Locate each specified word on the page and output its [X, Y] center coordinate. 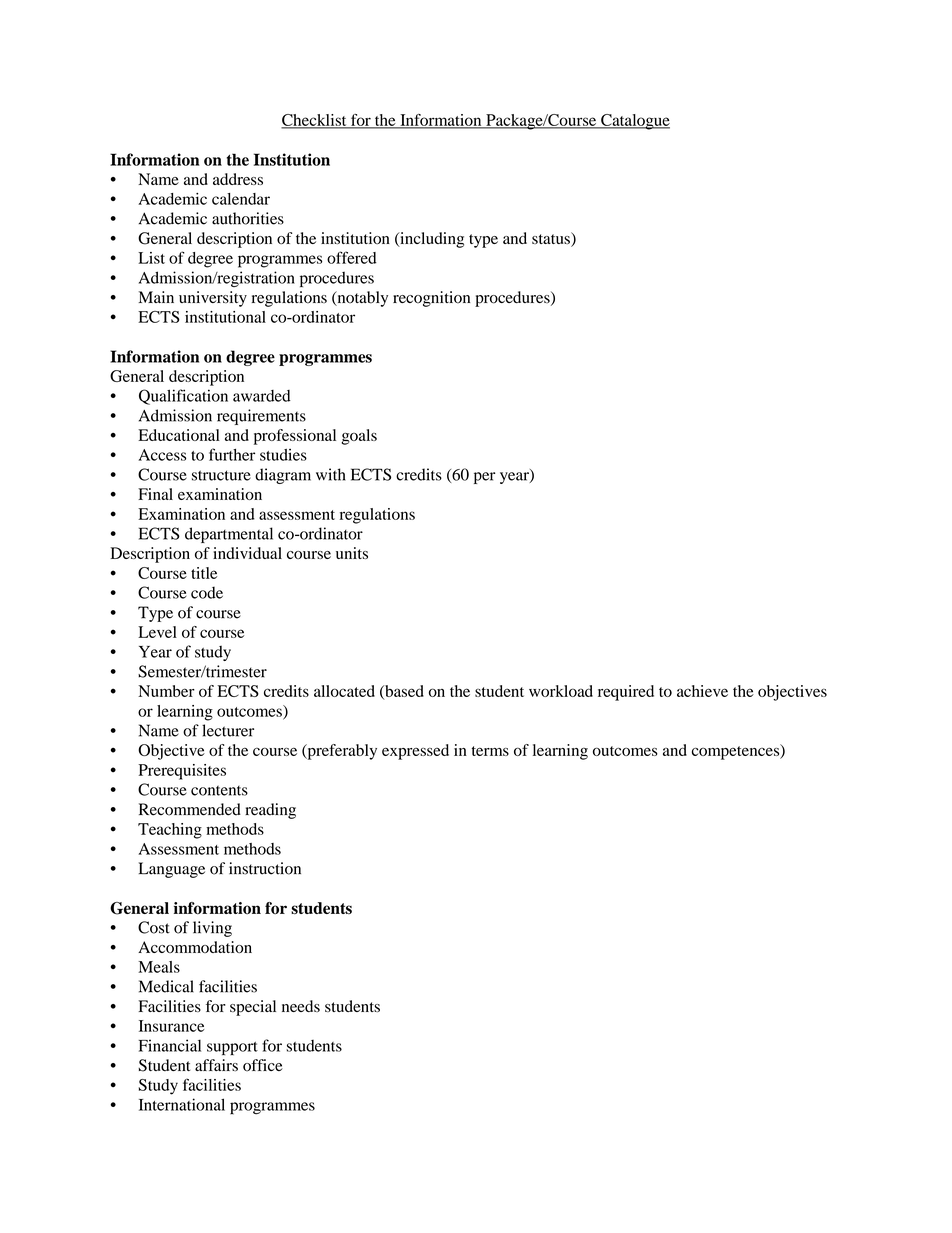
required [626, 693]
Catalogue [634, 122]
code [207, 592]
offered [352, 257]
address [238, 179]
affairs [216, 1065]
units [352, 553]
